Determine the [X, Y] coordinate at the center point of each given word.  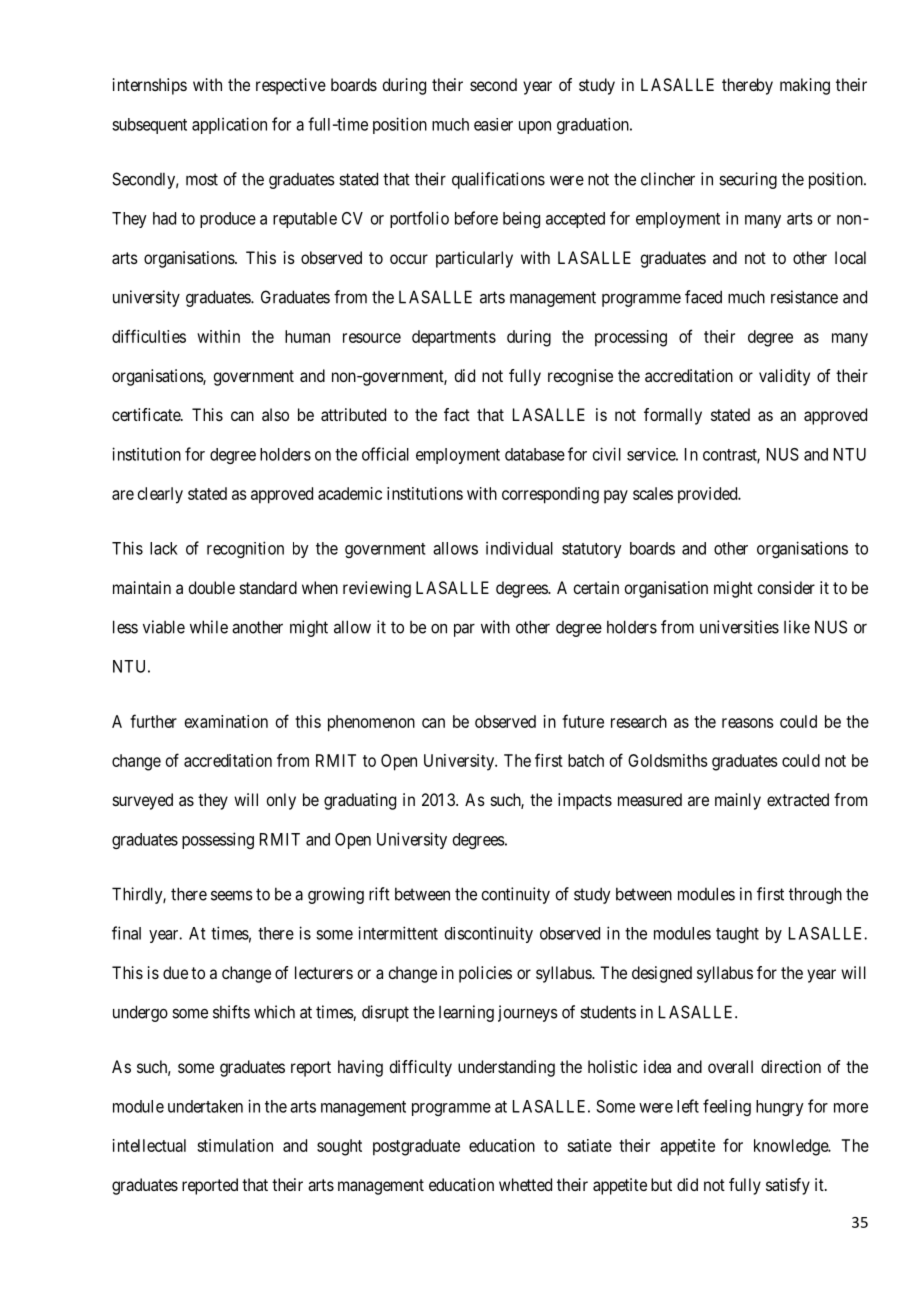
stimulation [235, 1145]
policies [485, 974]
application [229, 125]
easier [493, 124]
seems [232, 895]
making [805, 86]
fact [457, 414]
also [275, 414]
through [815, 895]
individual [519, 548]
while [209, 627]
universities [739, 627]
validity [784, 377]
